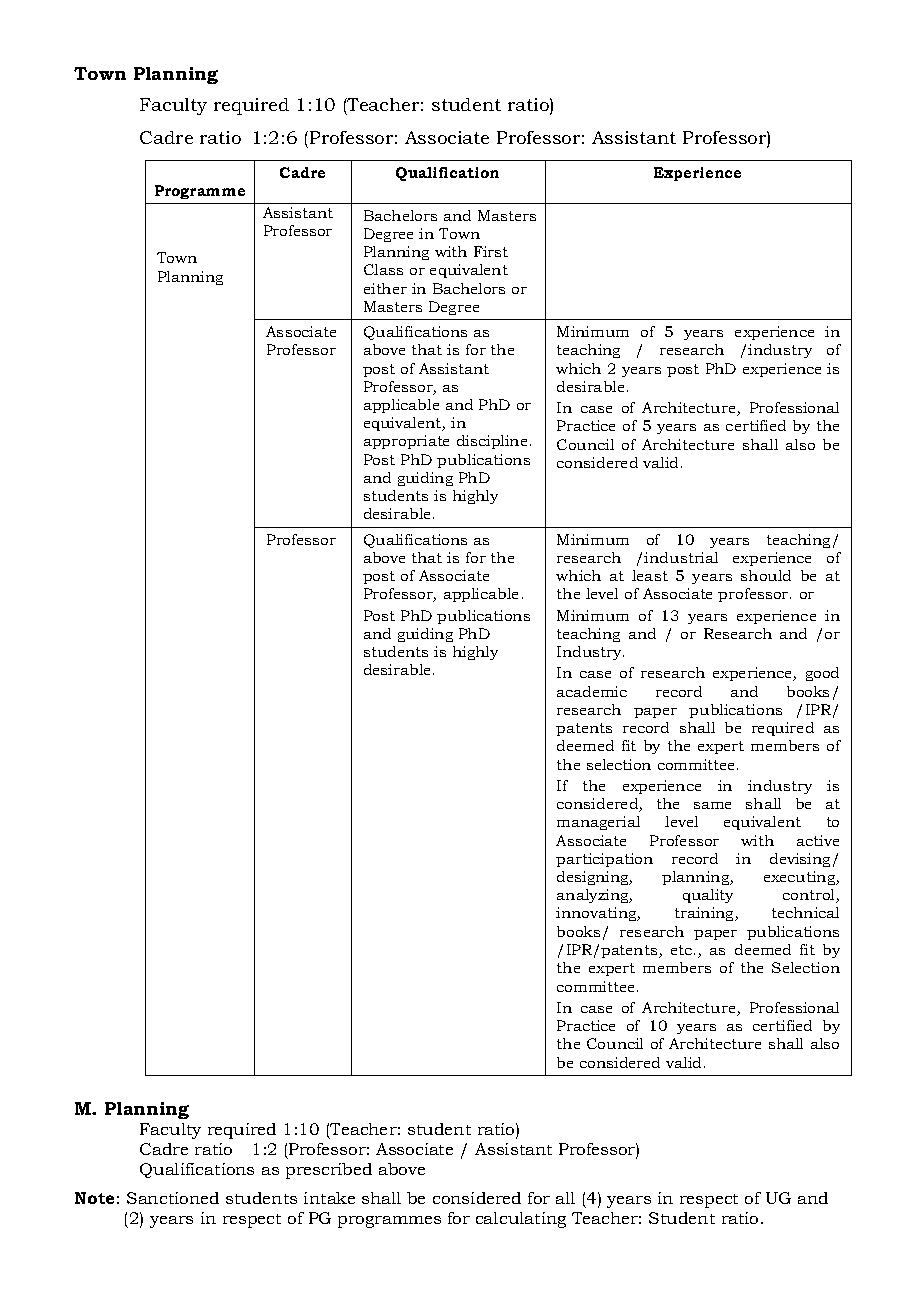 This page has height=1307, width=924. What do you see at coordinates (592, 691) in the page?
I see `academic` at bounding box center [592, 691].
